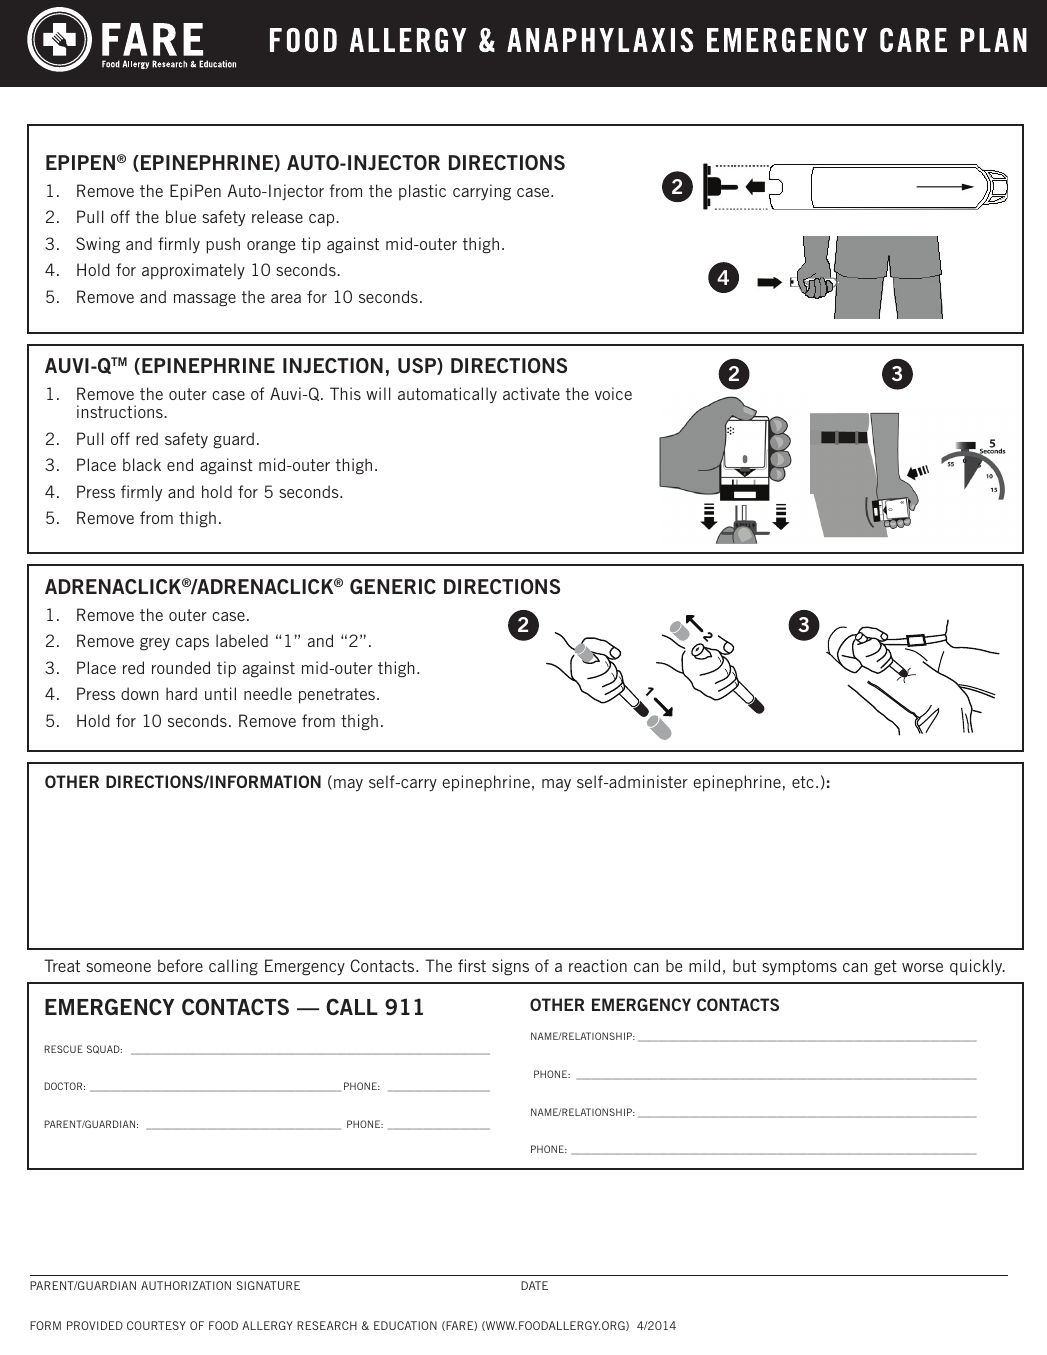  What do you see at coordinates (613, 393) in the screenshot?
I see `voice` at bounding box center [613, 393].
